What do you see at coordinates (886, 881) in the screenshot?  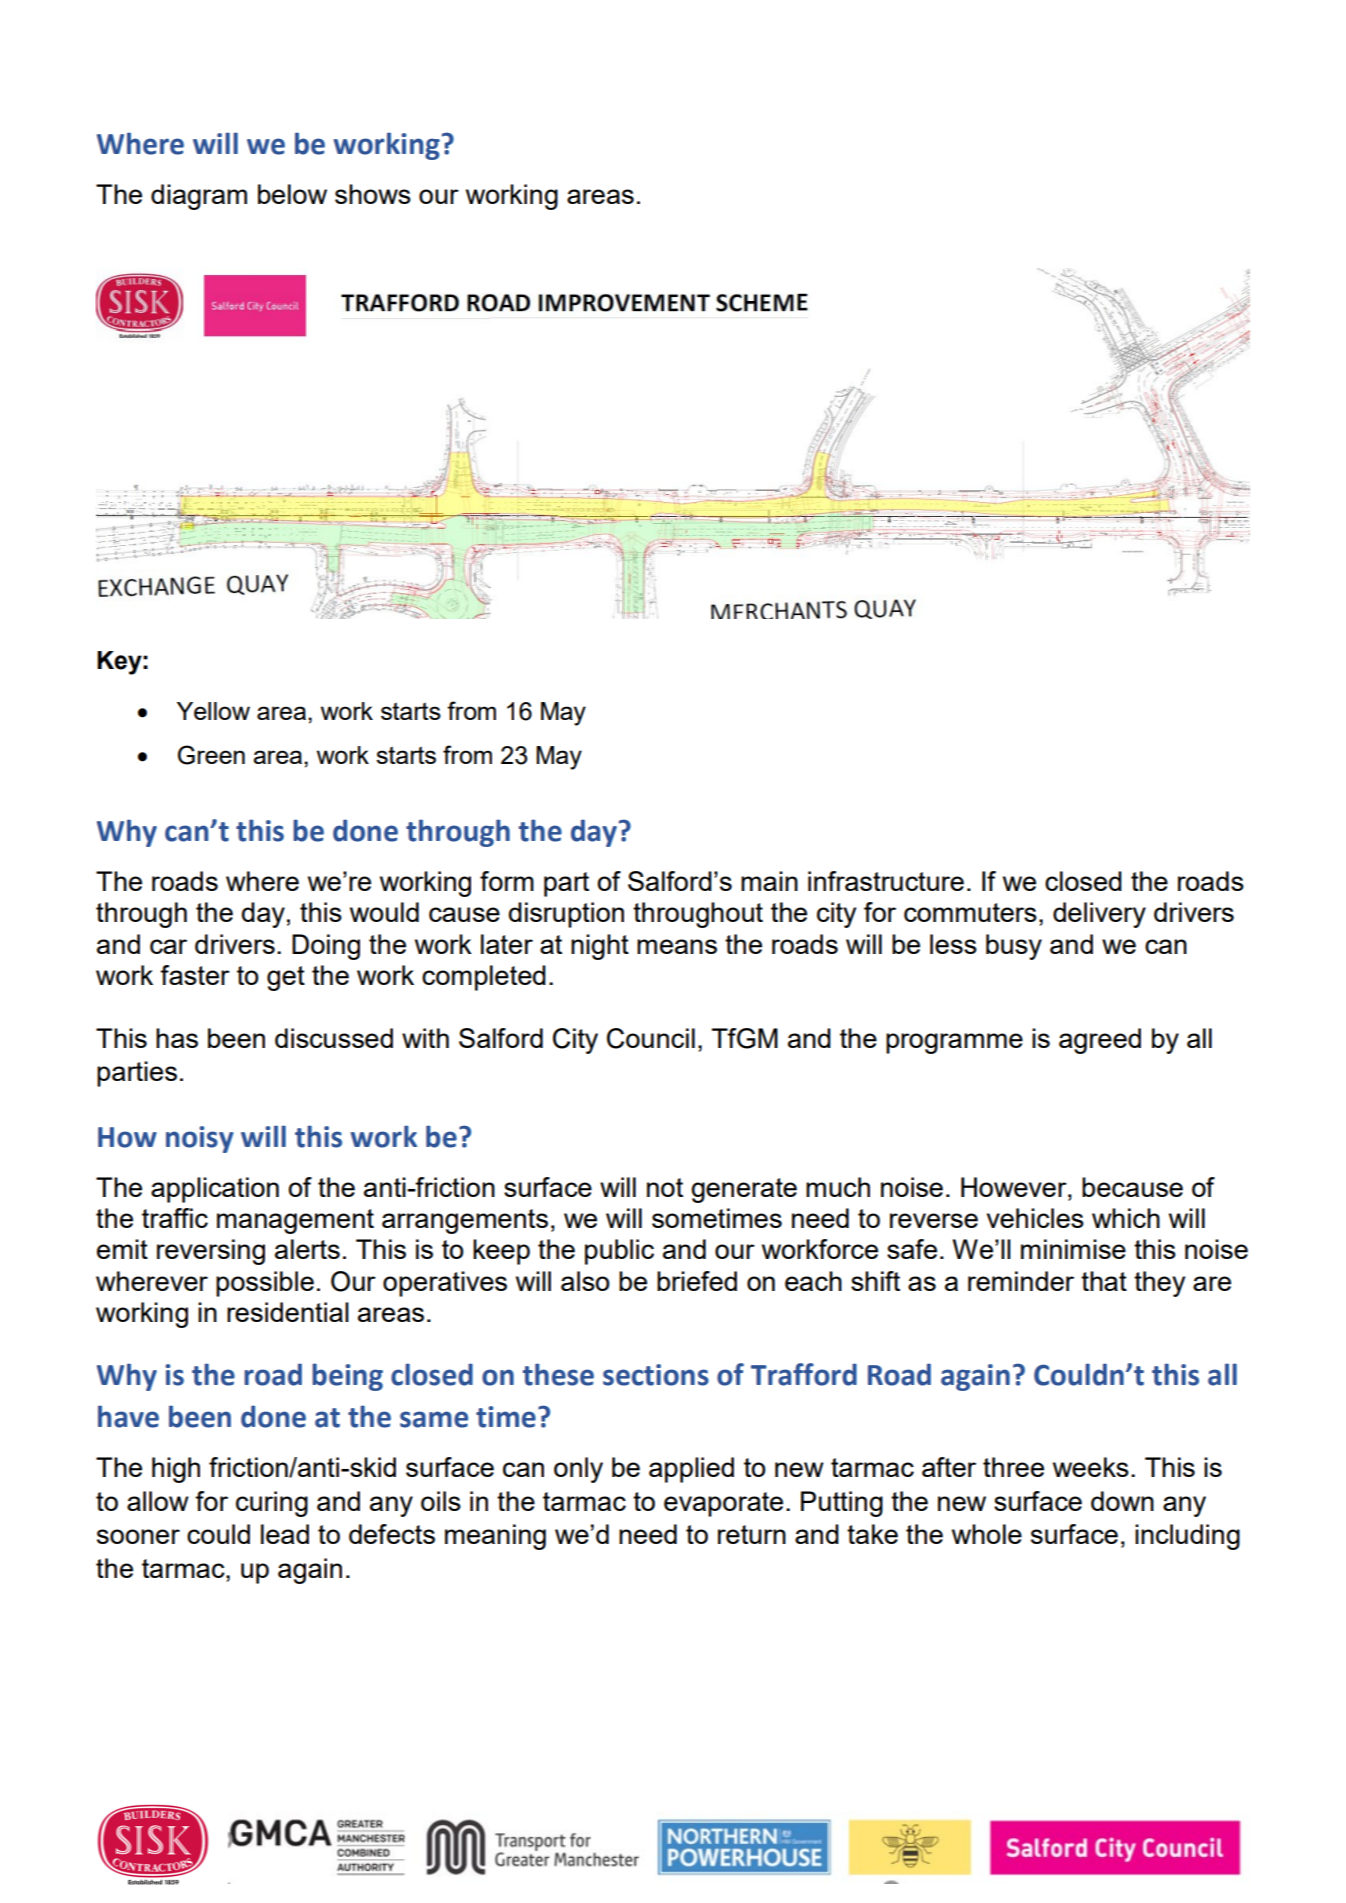 I see `infrastructure` at bounding box center [886, 881].
